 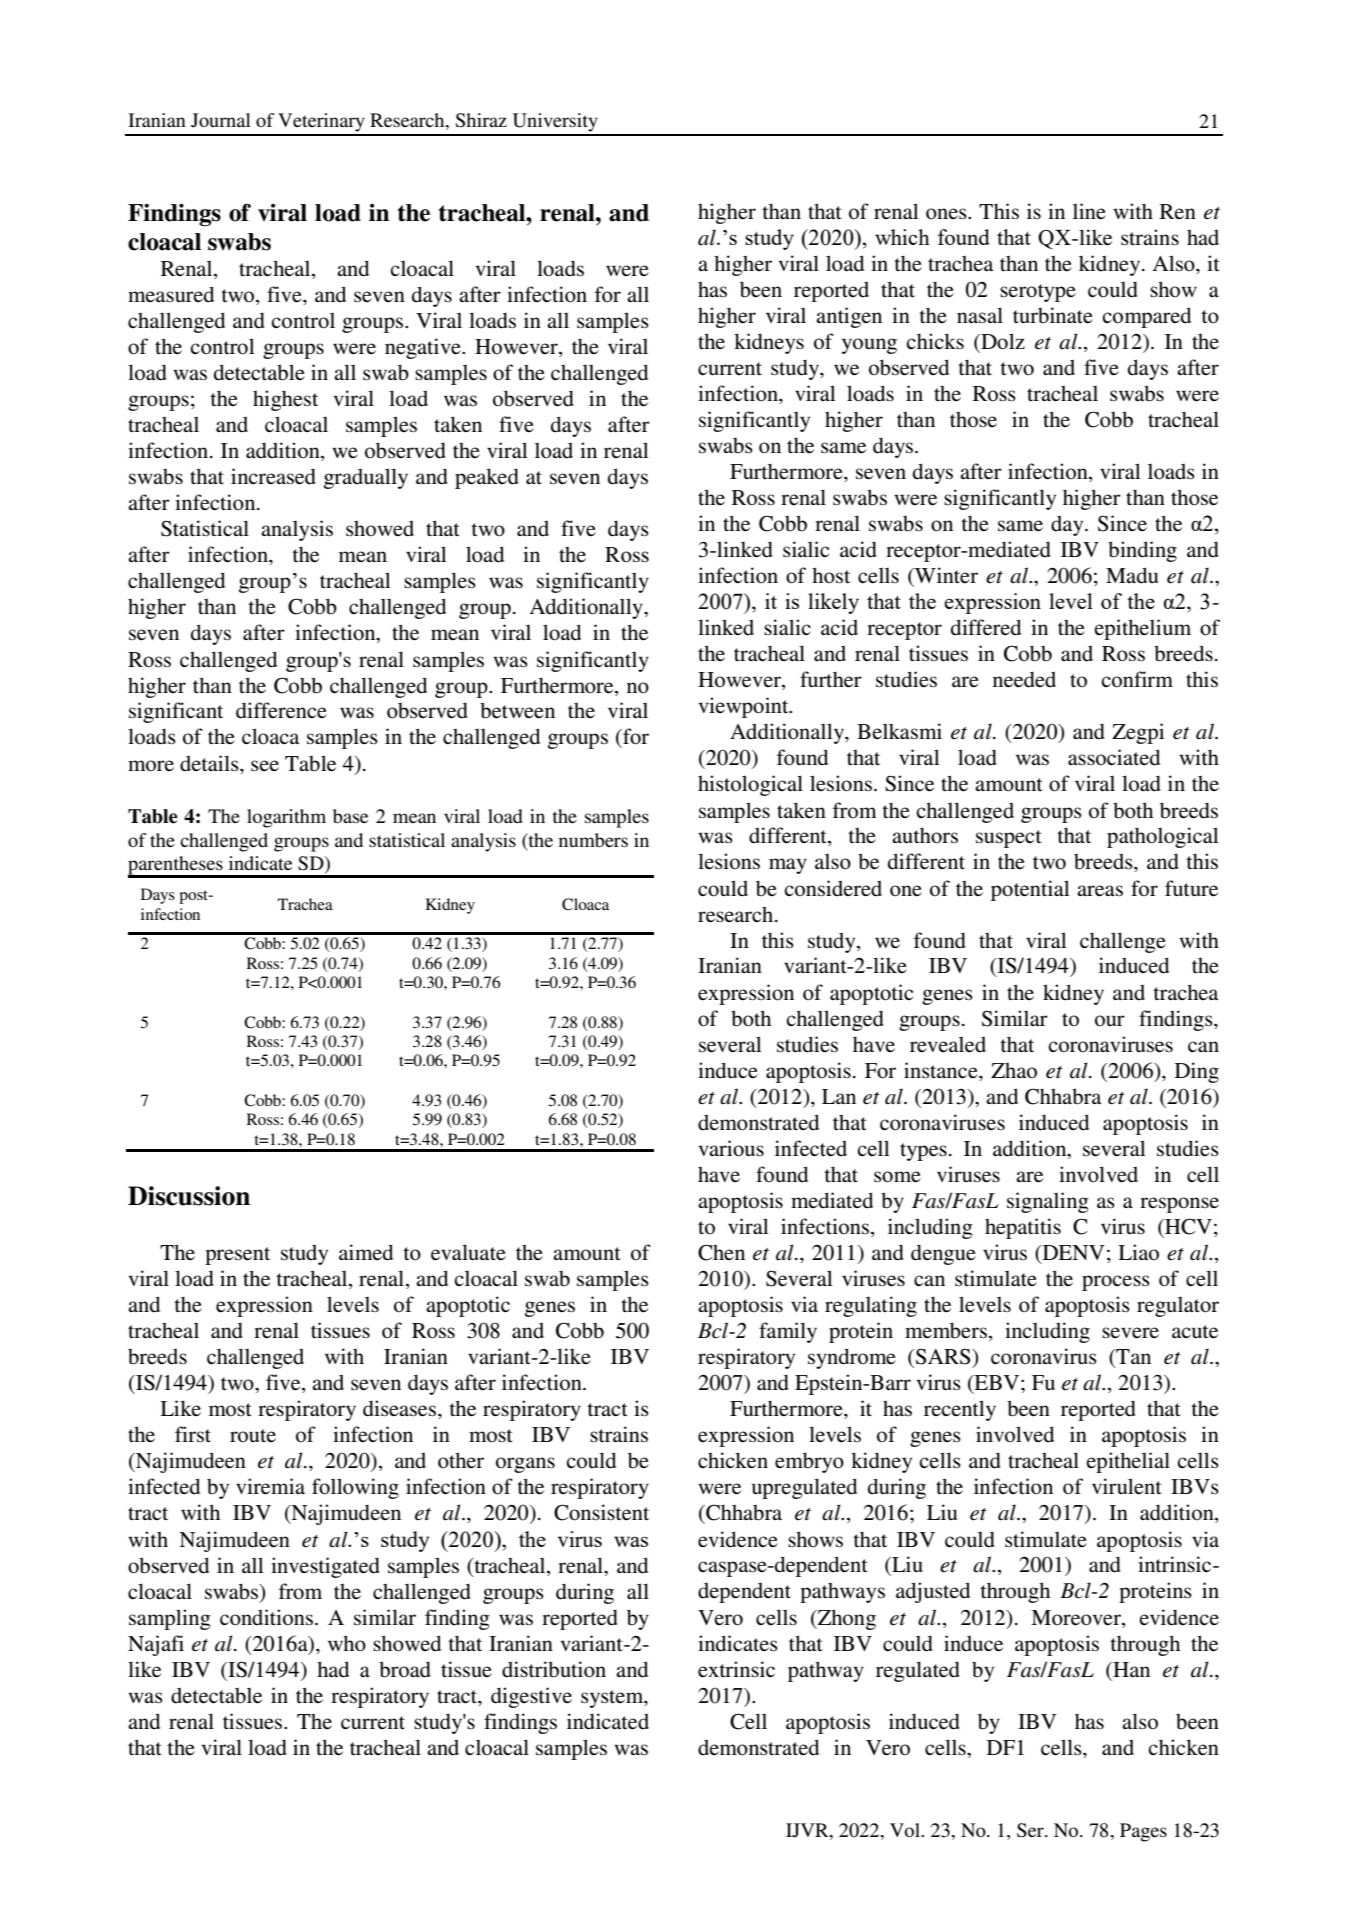 What do you see at coordinates (1089, 211) in the screenshot?
I see `line` at bounding box center [1089, 211].
